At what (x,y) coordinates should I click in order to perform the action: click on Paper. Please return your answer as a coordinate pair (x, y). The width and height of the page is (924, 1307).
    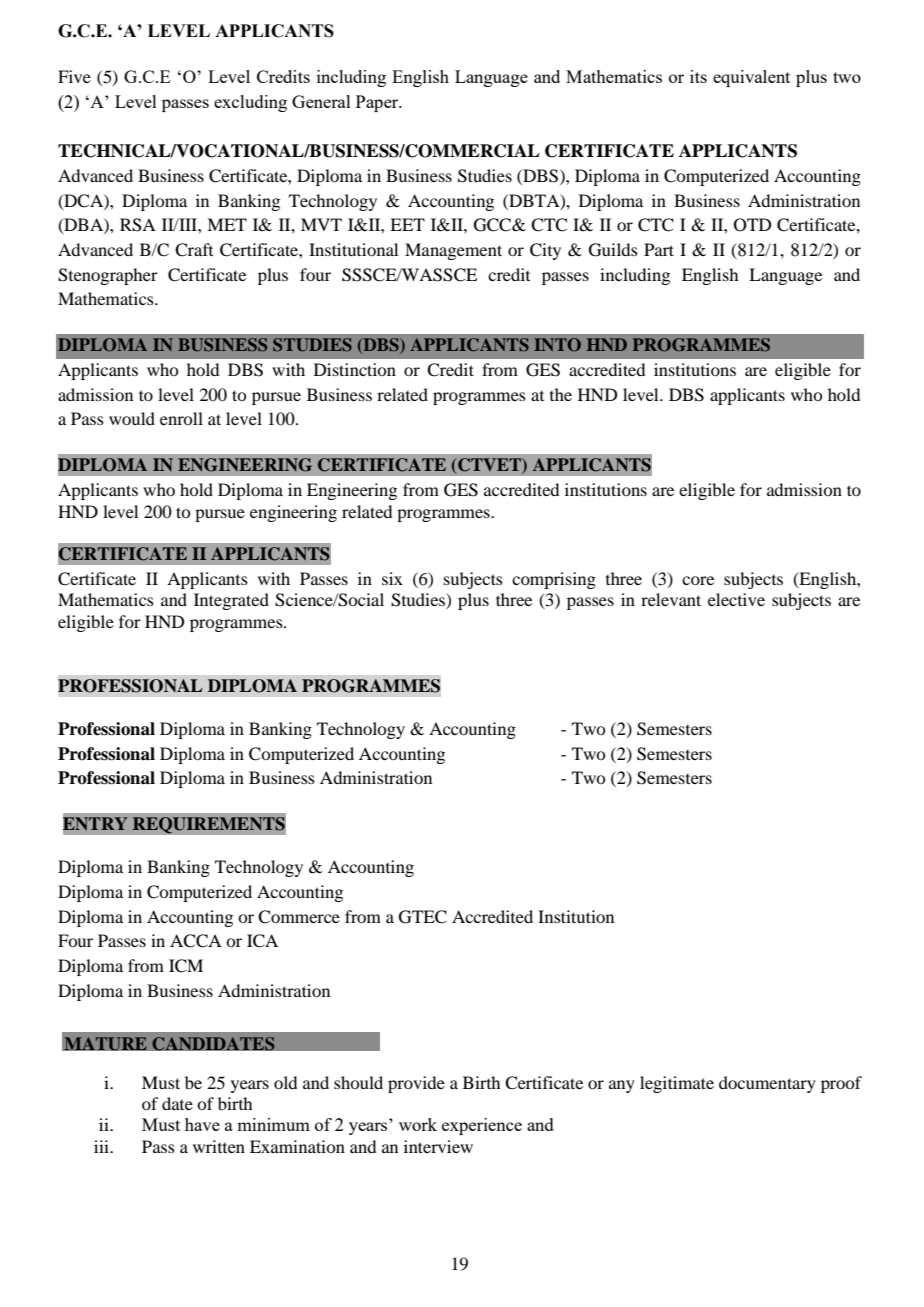
    Looking at the image, I should click on (378, 103).
